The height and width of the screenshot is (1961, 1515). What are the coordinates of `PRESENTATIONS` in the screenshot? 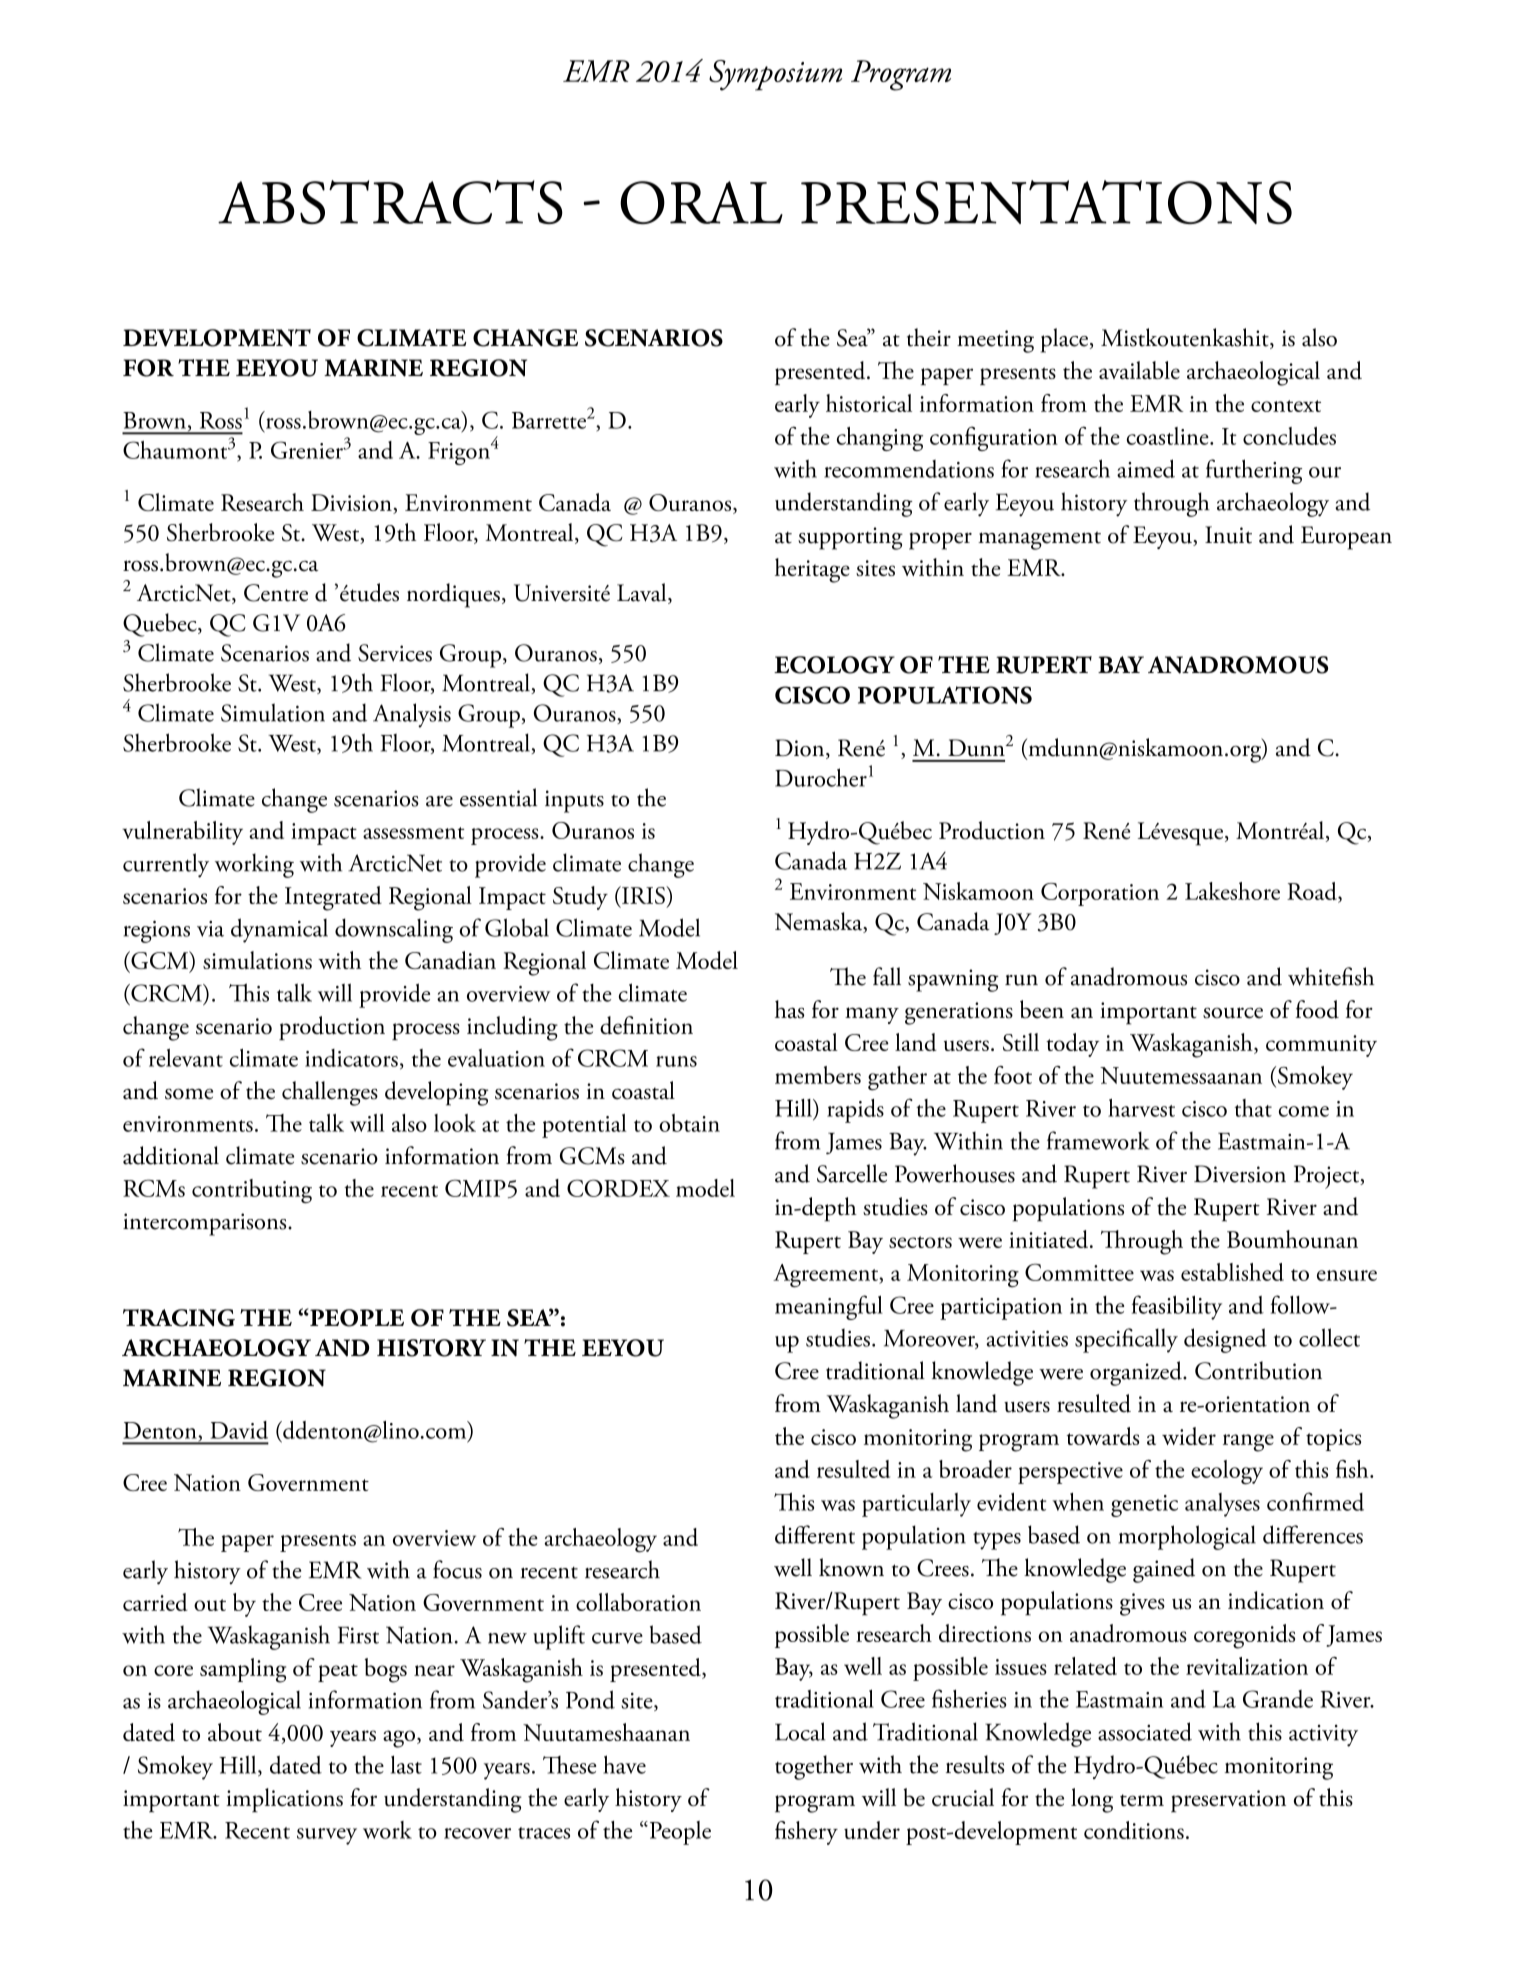 It's located at (1046, 202).
